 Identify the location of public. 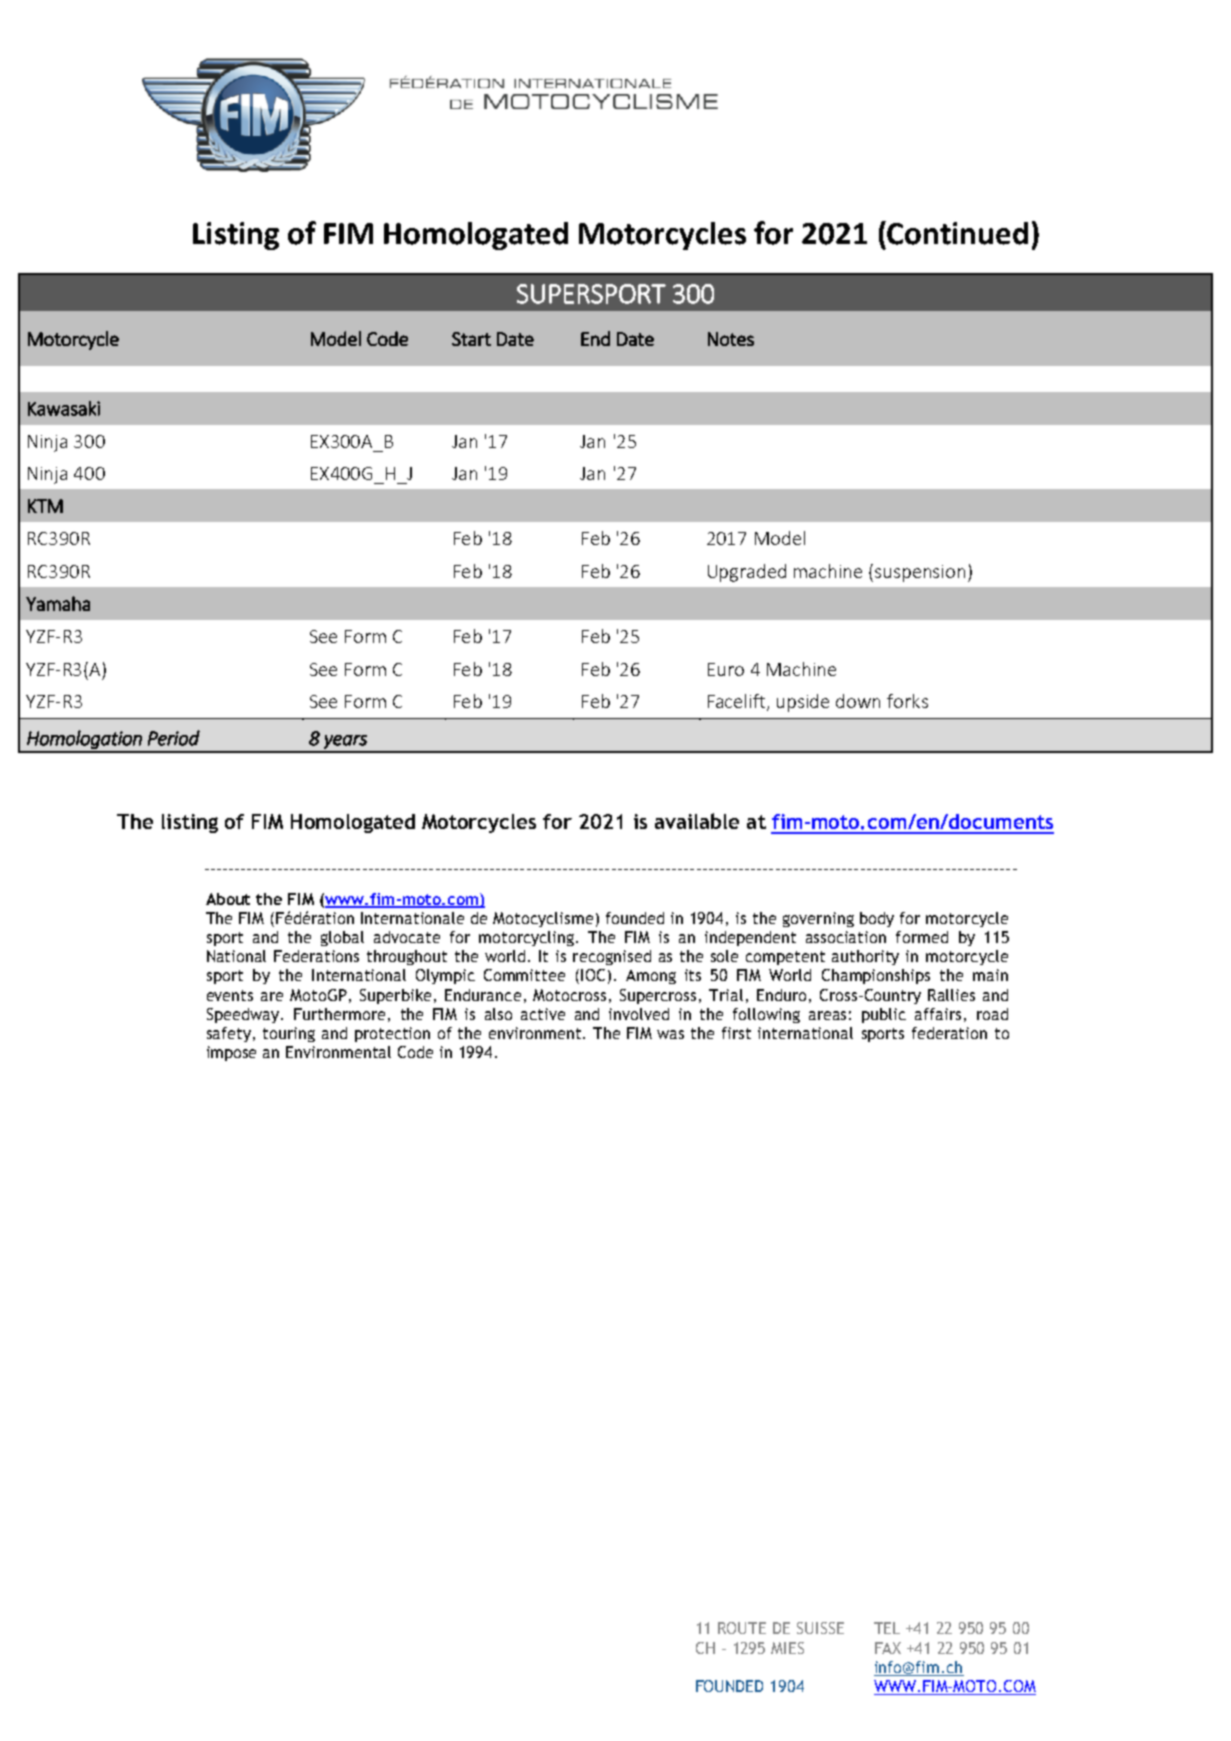
(884, 1015).
